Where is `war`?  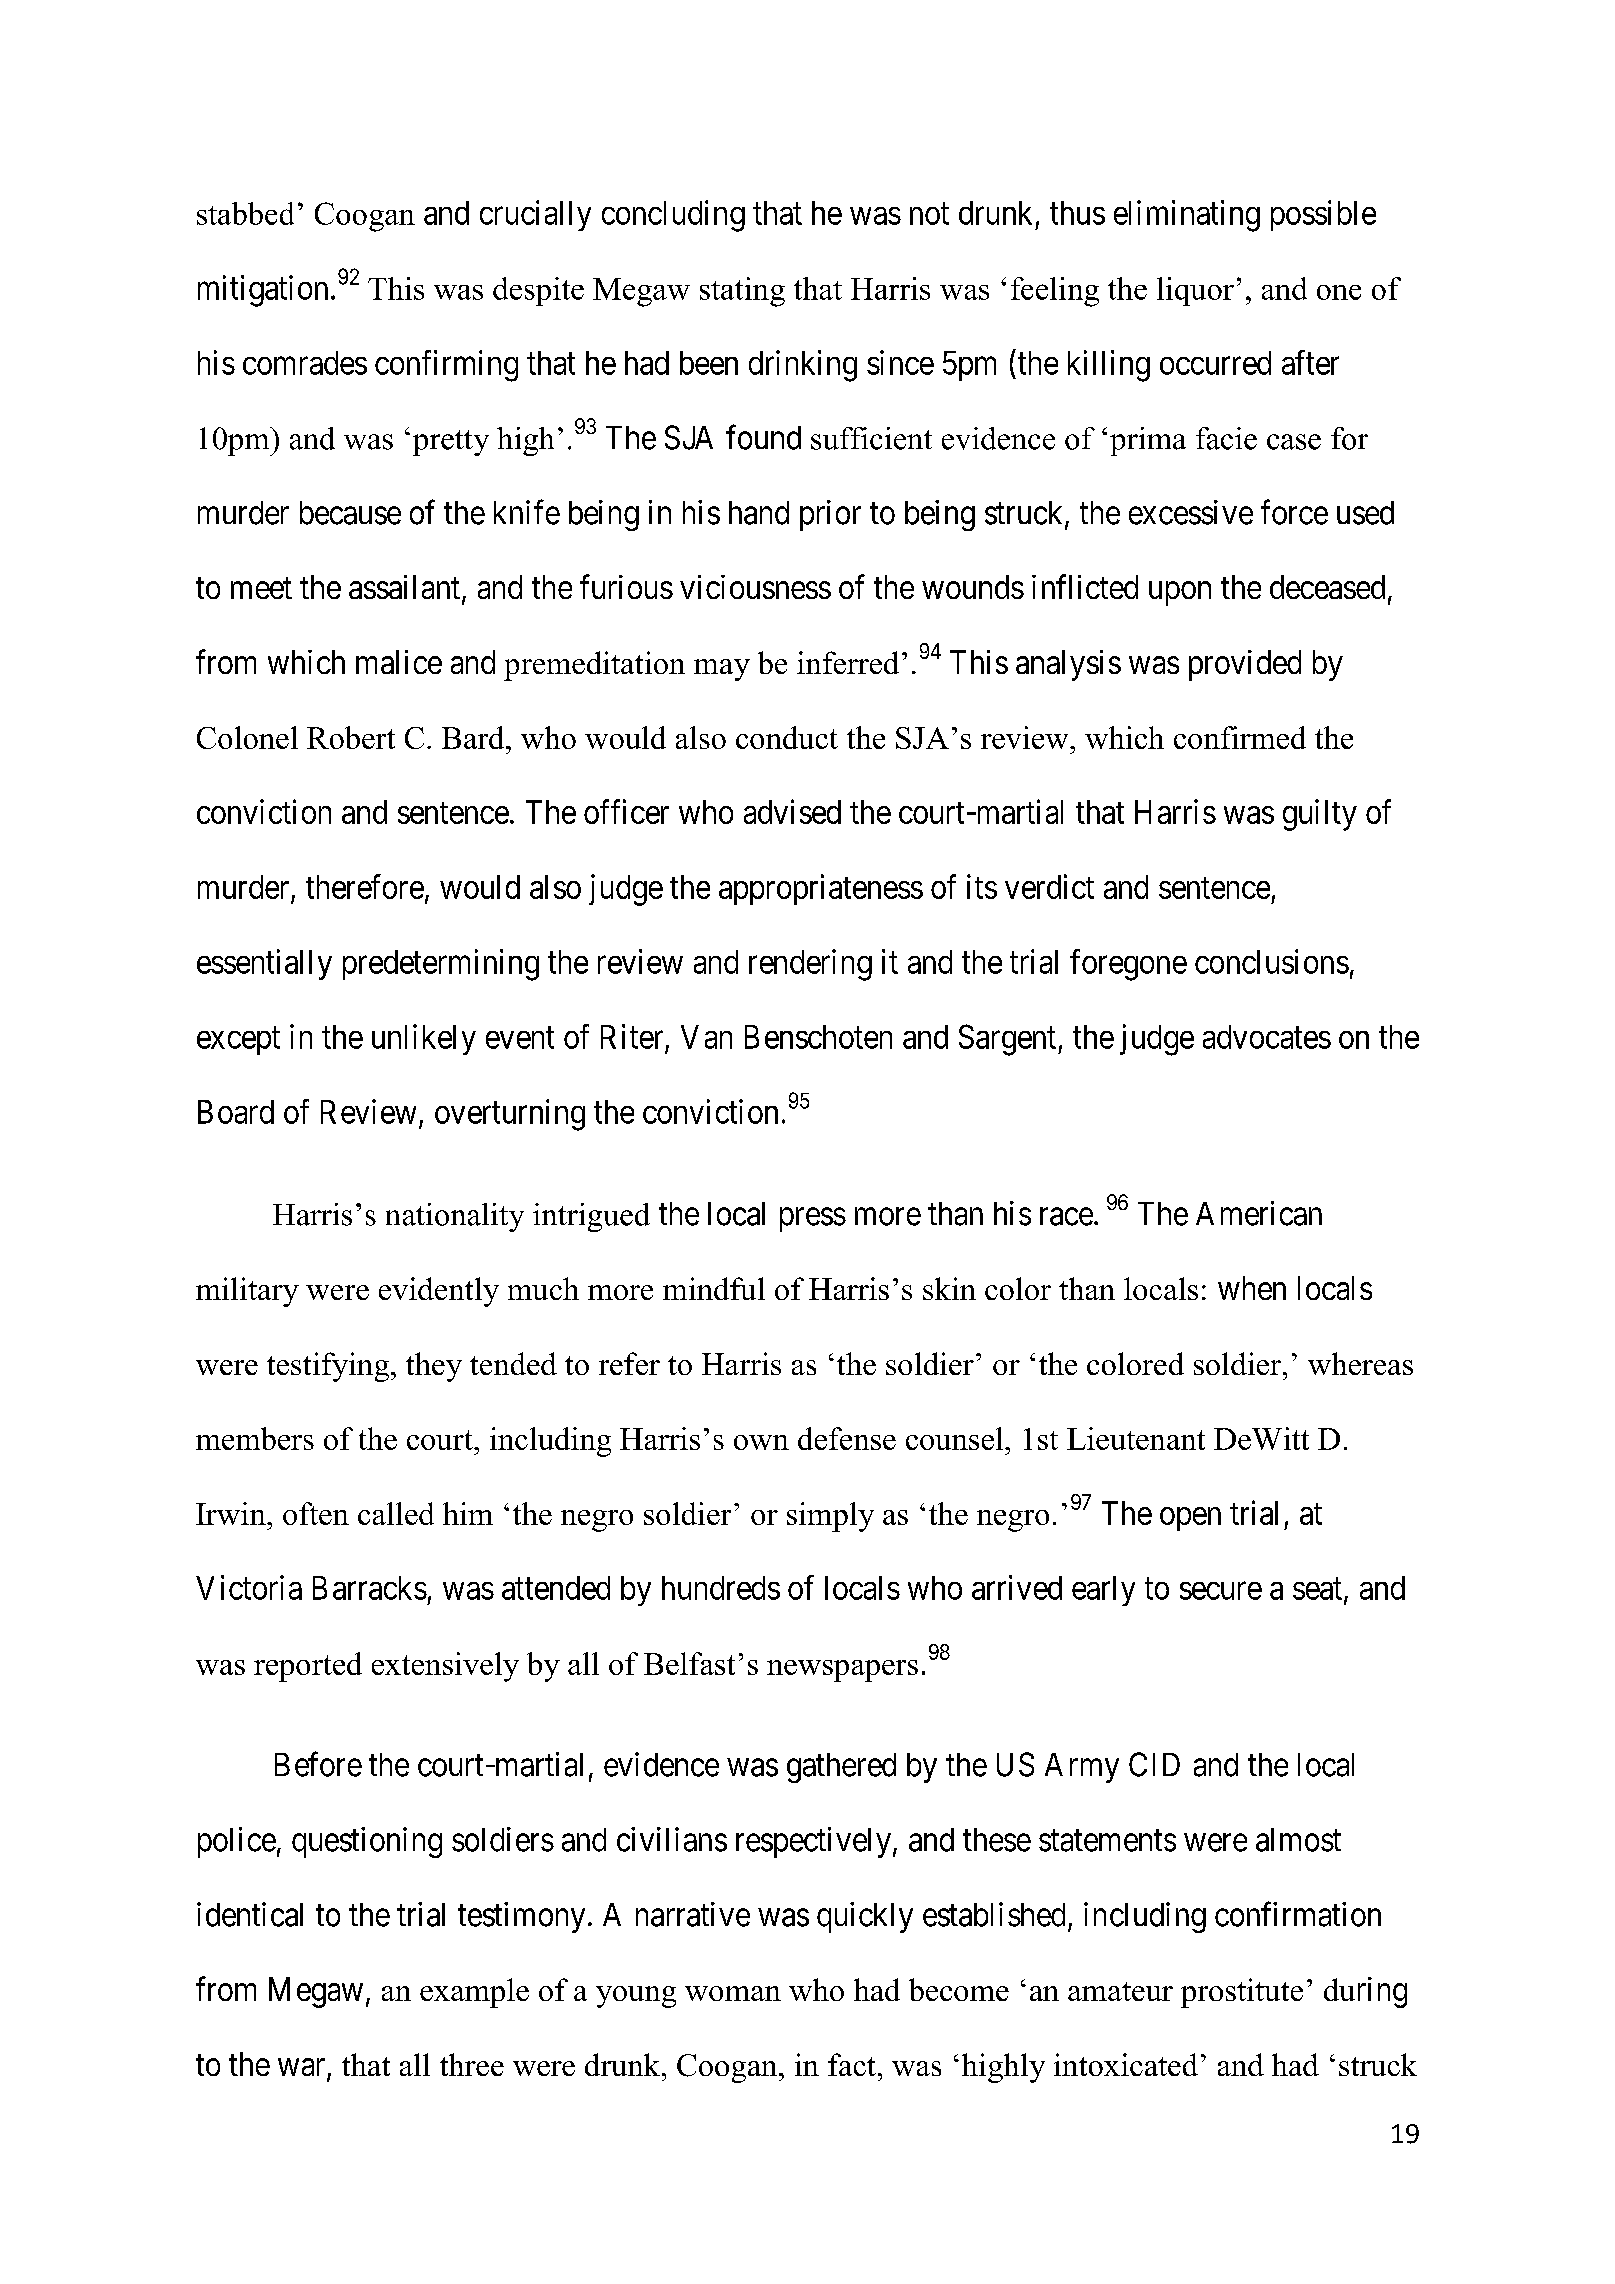
war is located at coordinates (303, 2068).
